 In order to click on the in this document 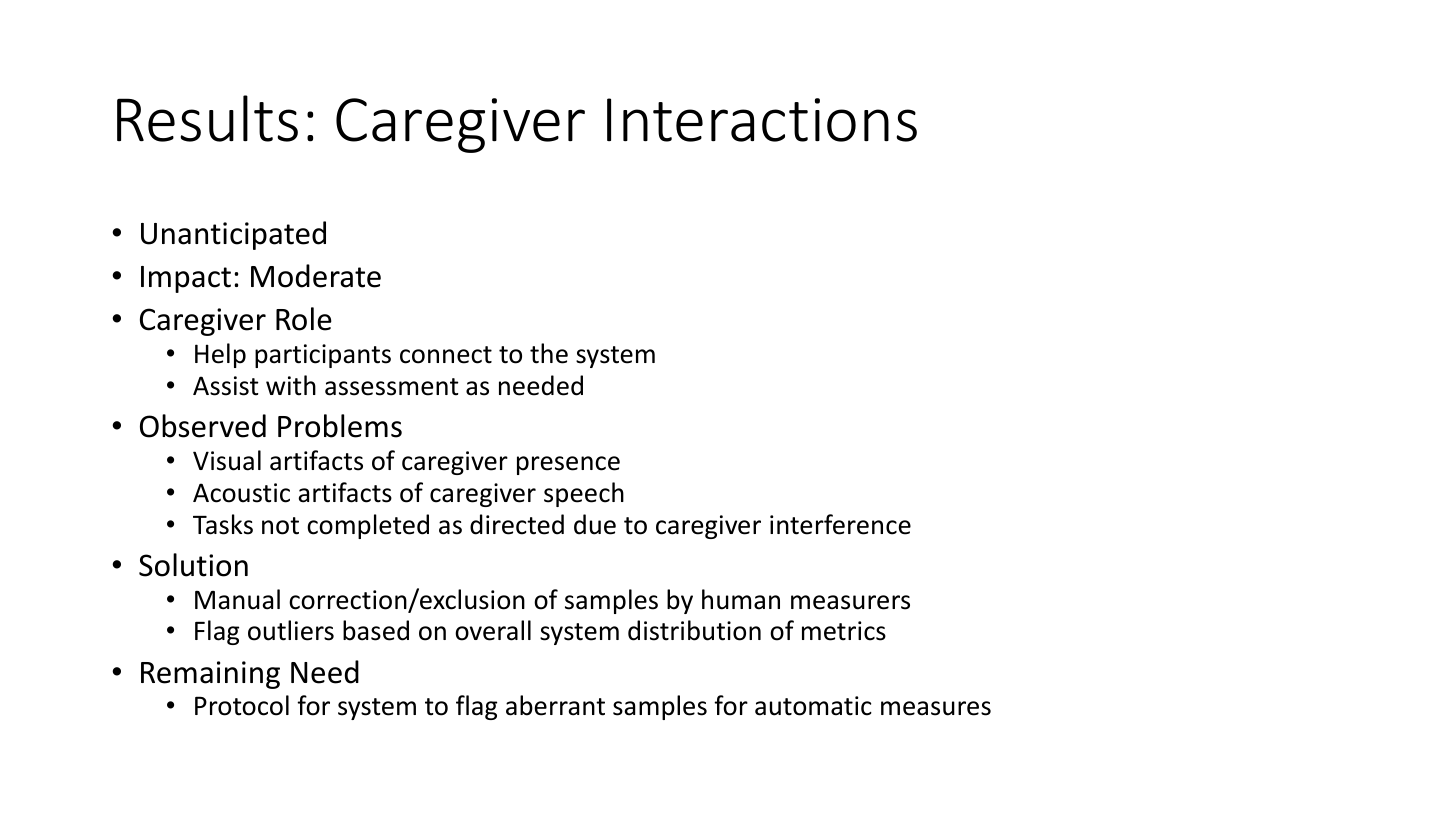, I will do `click(549, 353)`.
